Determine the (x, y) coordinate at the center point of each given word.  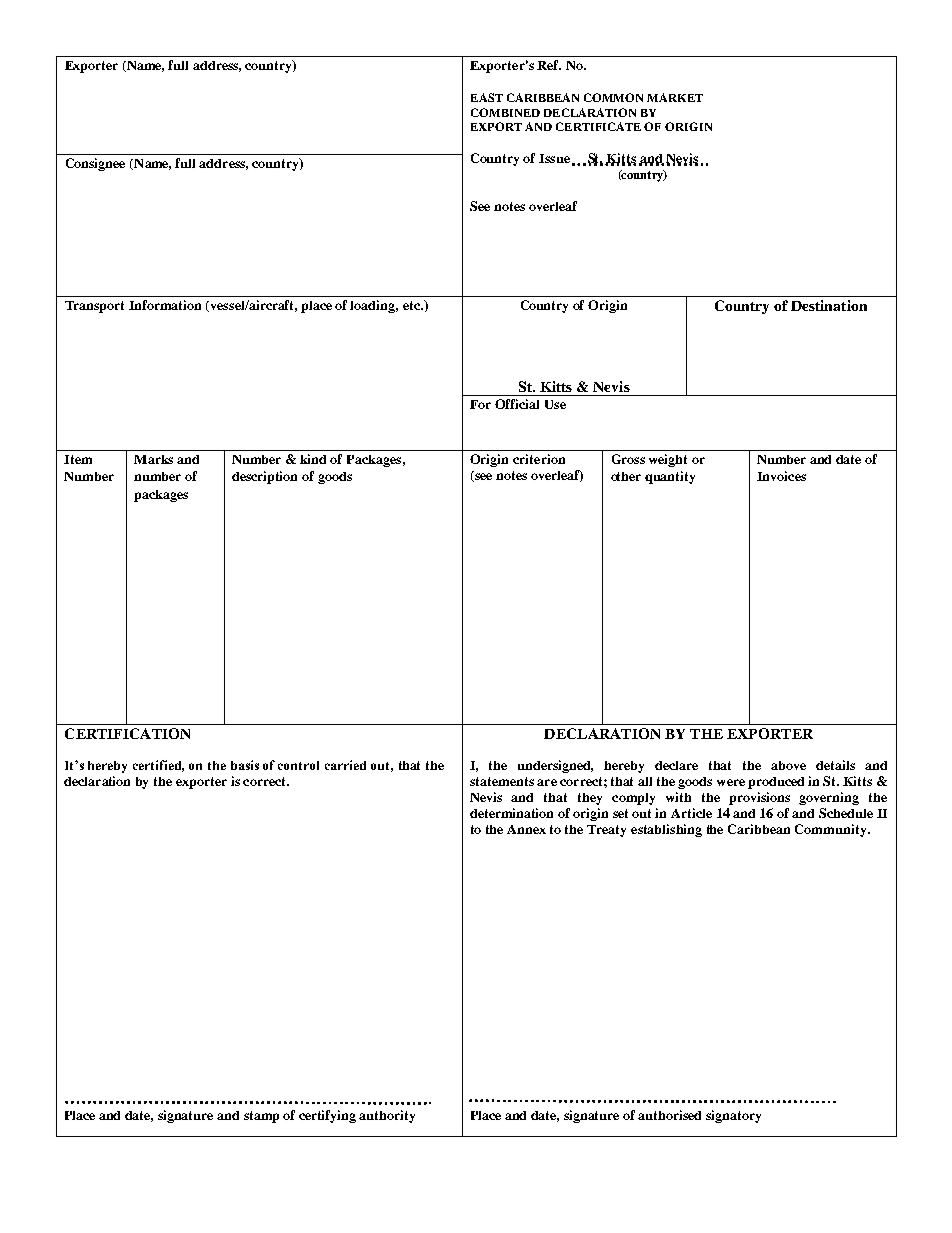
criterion (539, 459)
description (264, 477)
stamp (261, 1117)
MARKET (675, 97)
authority (387, 1116)
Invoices (781, 476)
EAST (487, 97)
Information (165, 305)
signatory (733, 1116)
